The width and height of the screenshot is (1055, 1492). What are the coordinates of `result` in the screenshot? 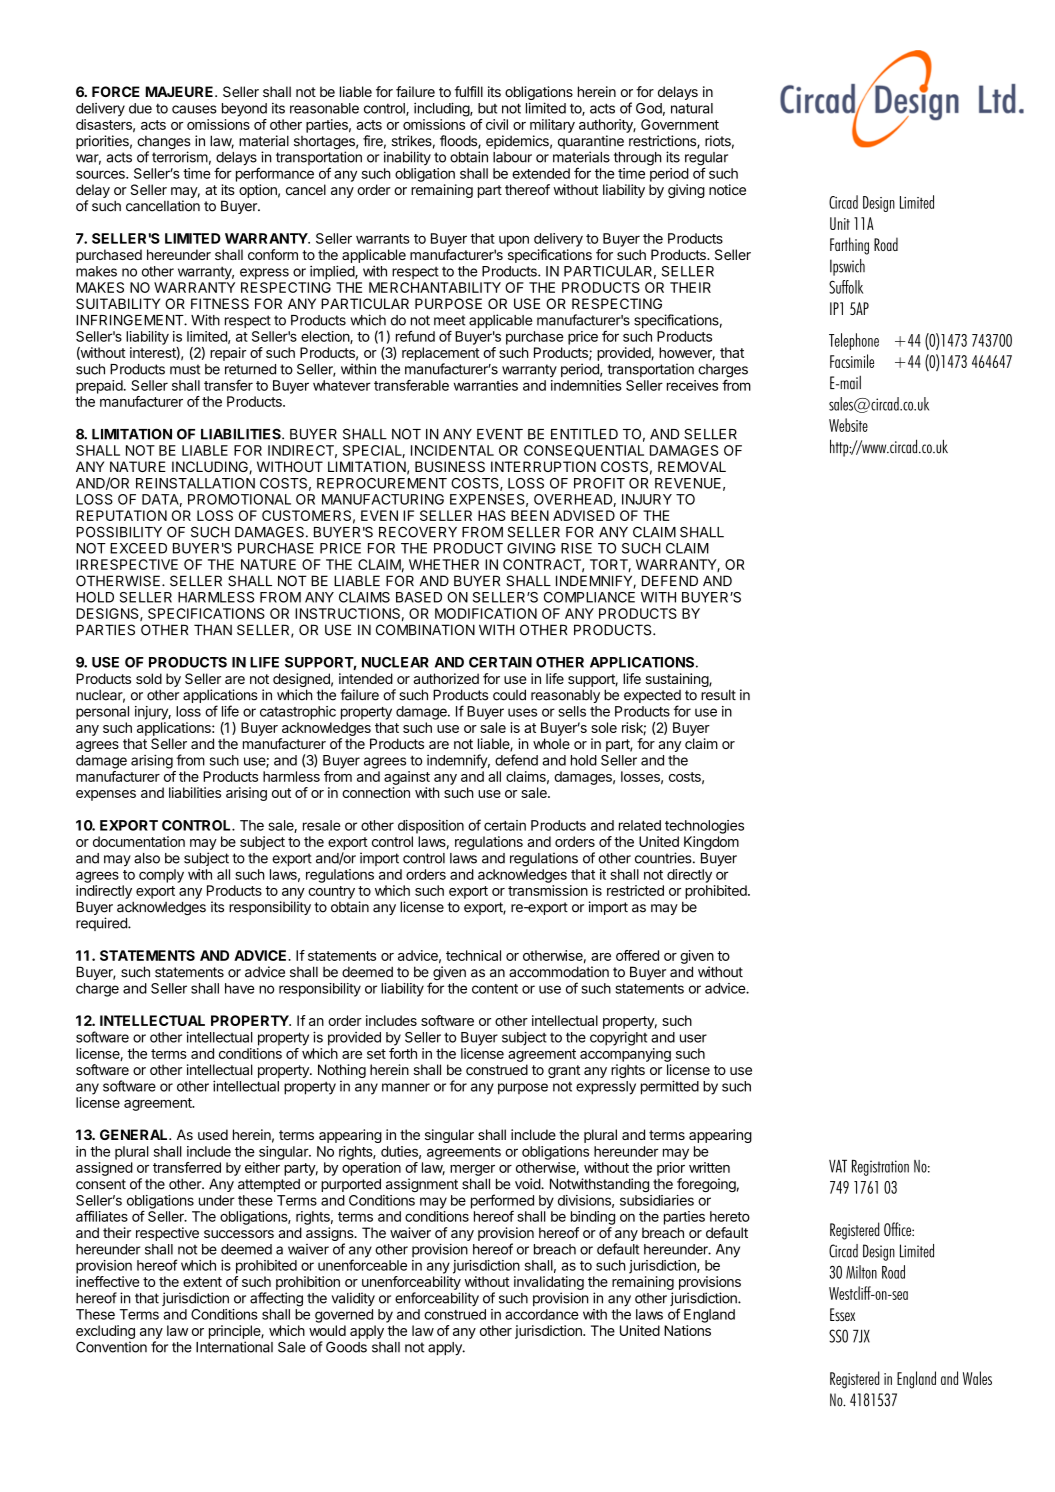 It's located at (718, 695).
